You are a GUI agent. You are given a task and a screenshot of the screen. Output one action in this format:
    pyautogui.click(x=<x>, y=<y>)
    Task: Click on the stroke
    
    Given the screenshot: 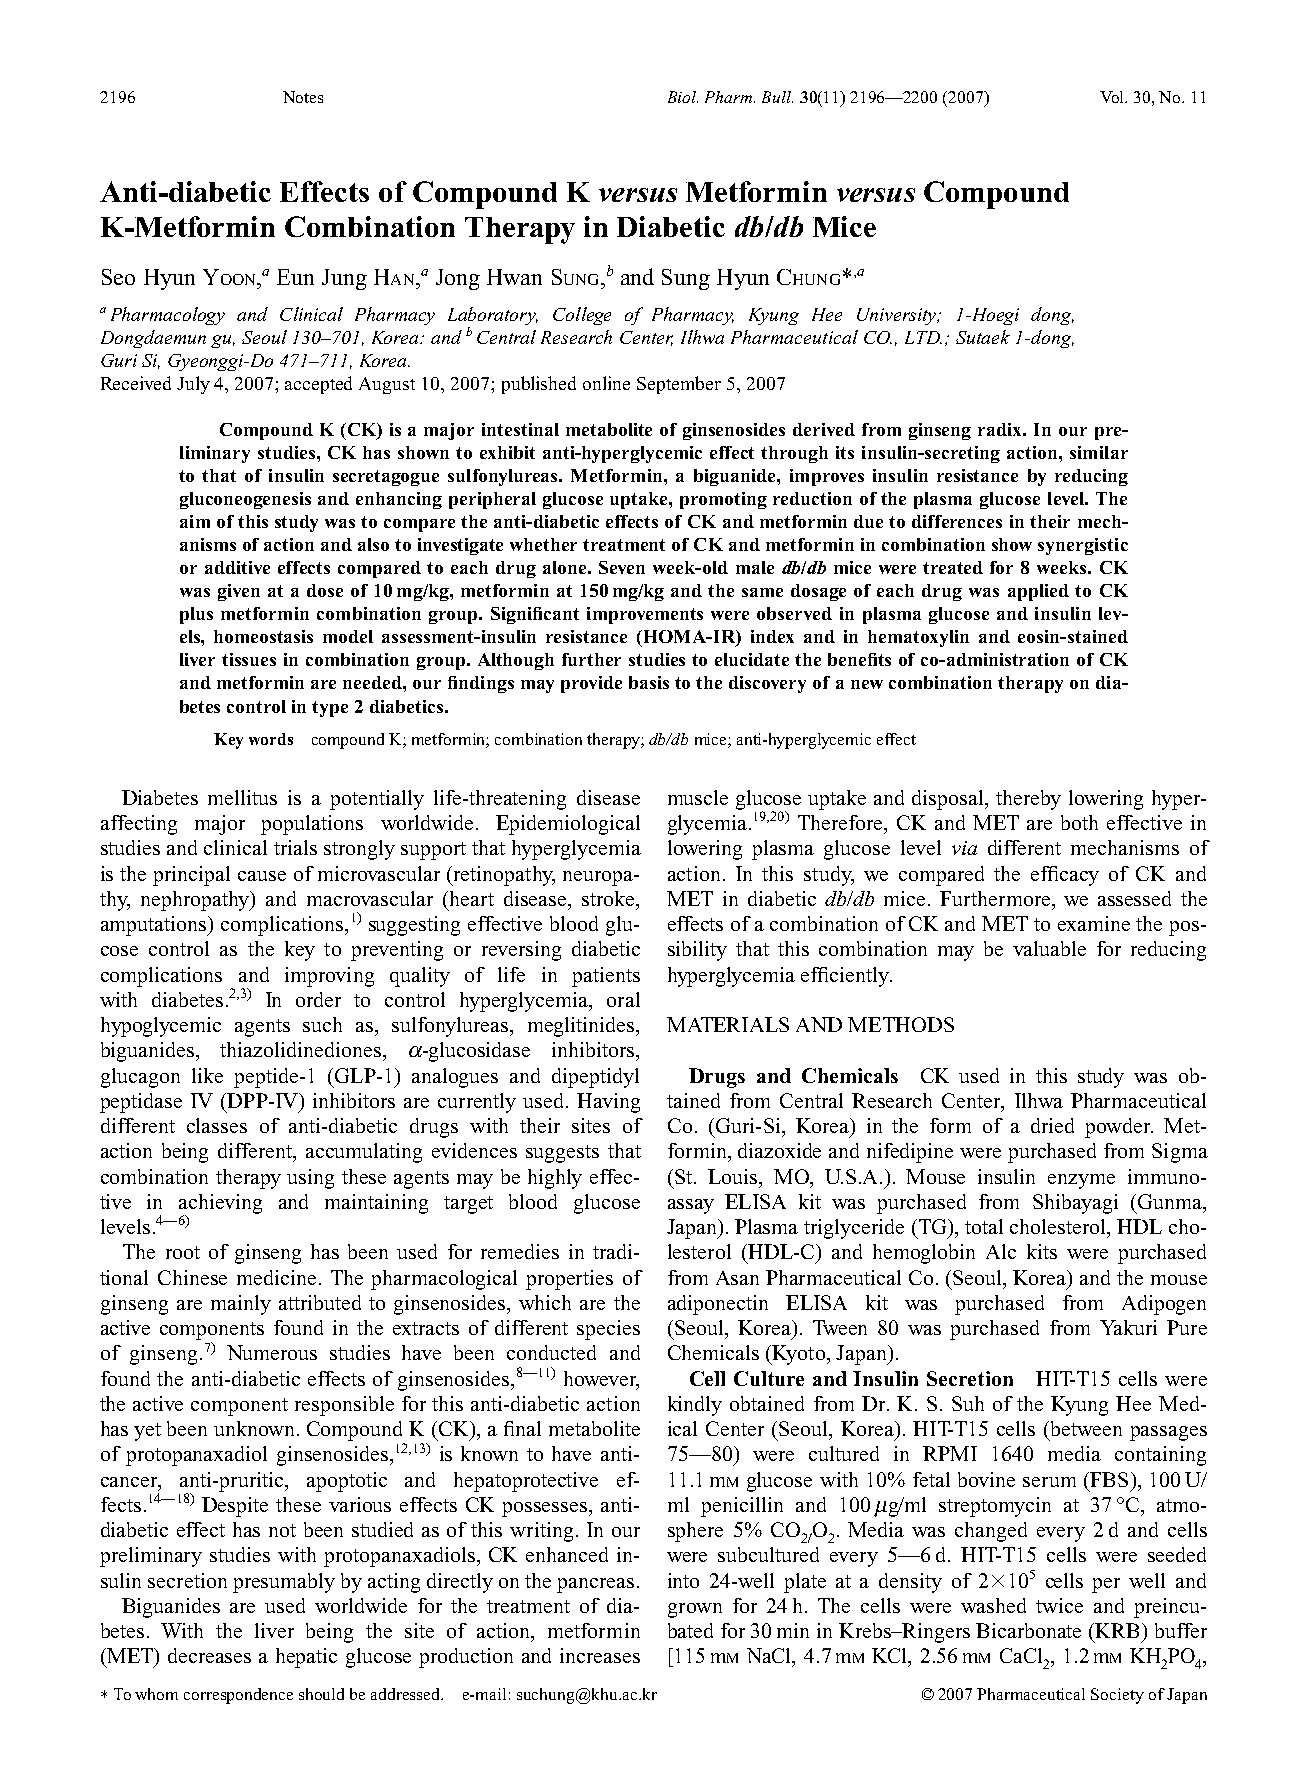 What is the action you would take?
    pyautogui.click(x=609, y=898)
